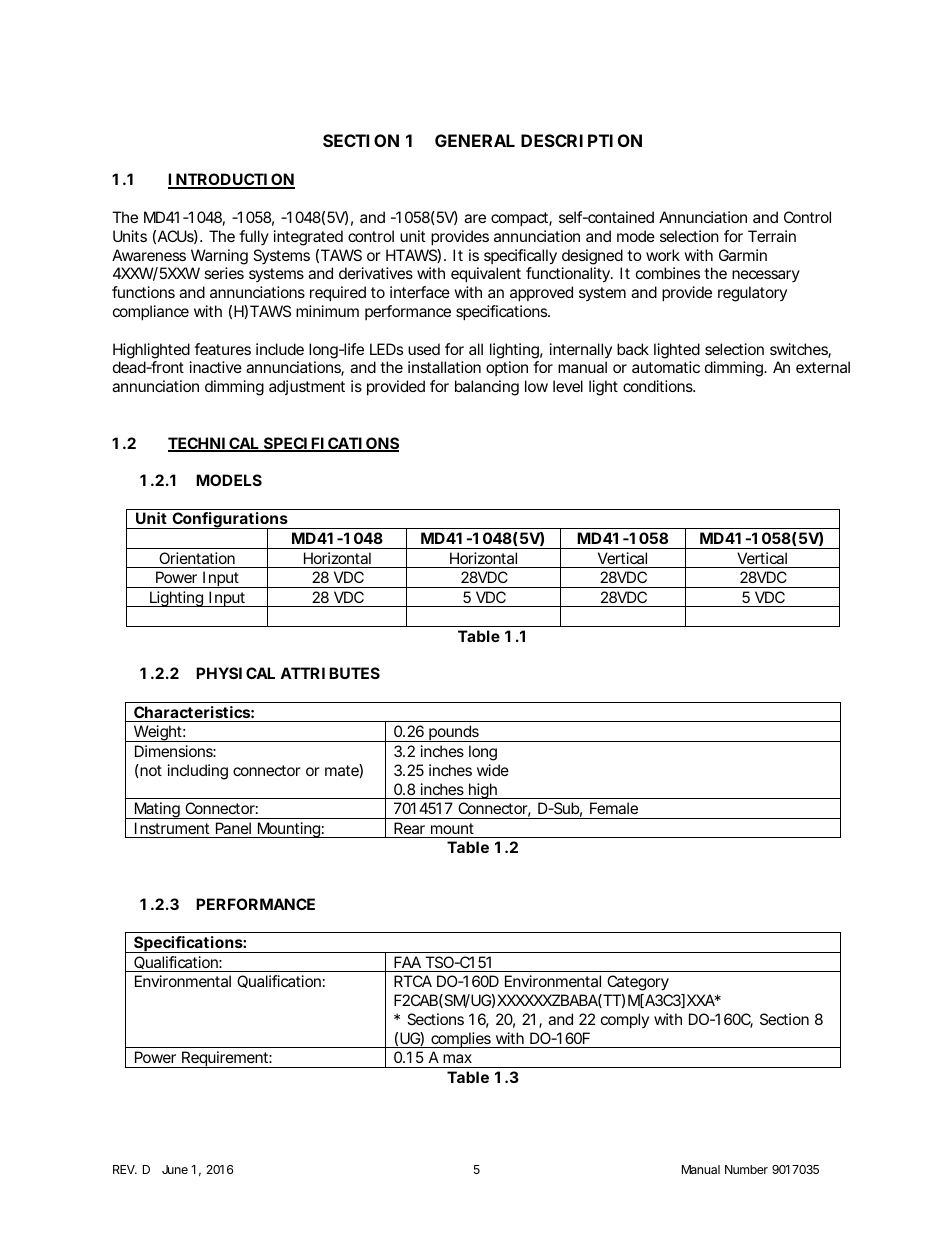  I want to click on Female, so click(614, 808).
